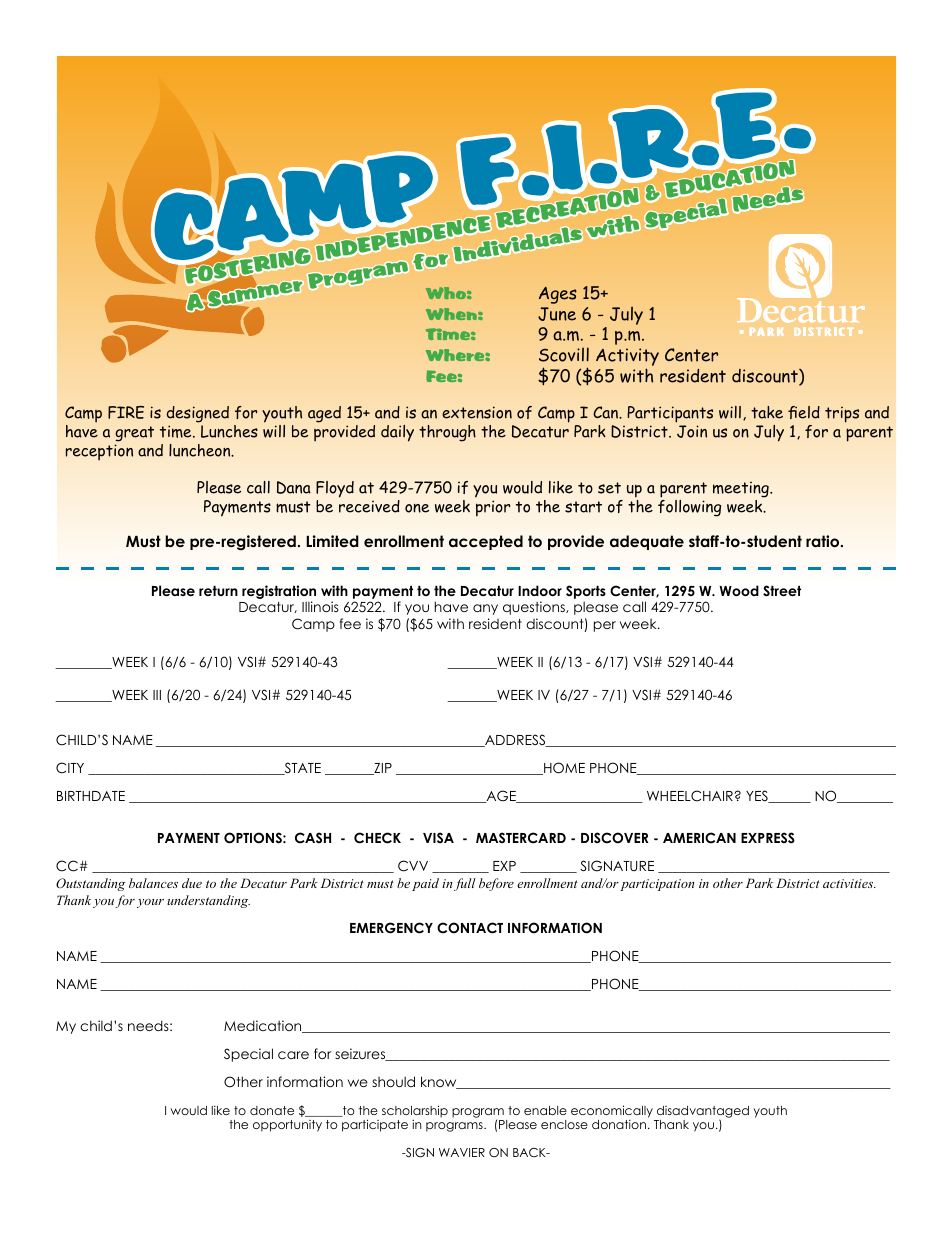 This screenshot has width=952, height=1233. What do you see at coordinates (153, 883) in the screenshot?
I see `balances` at bounding box center [153, 883].
